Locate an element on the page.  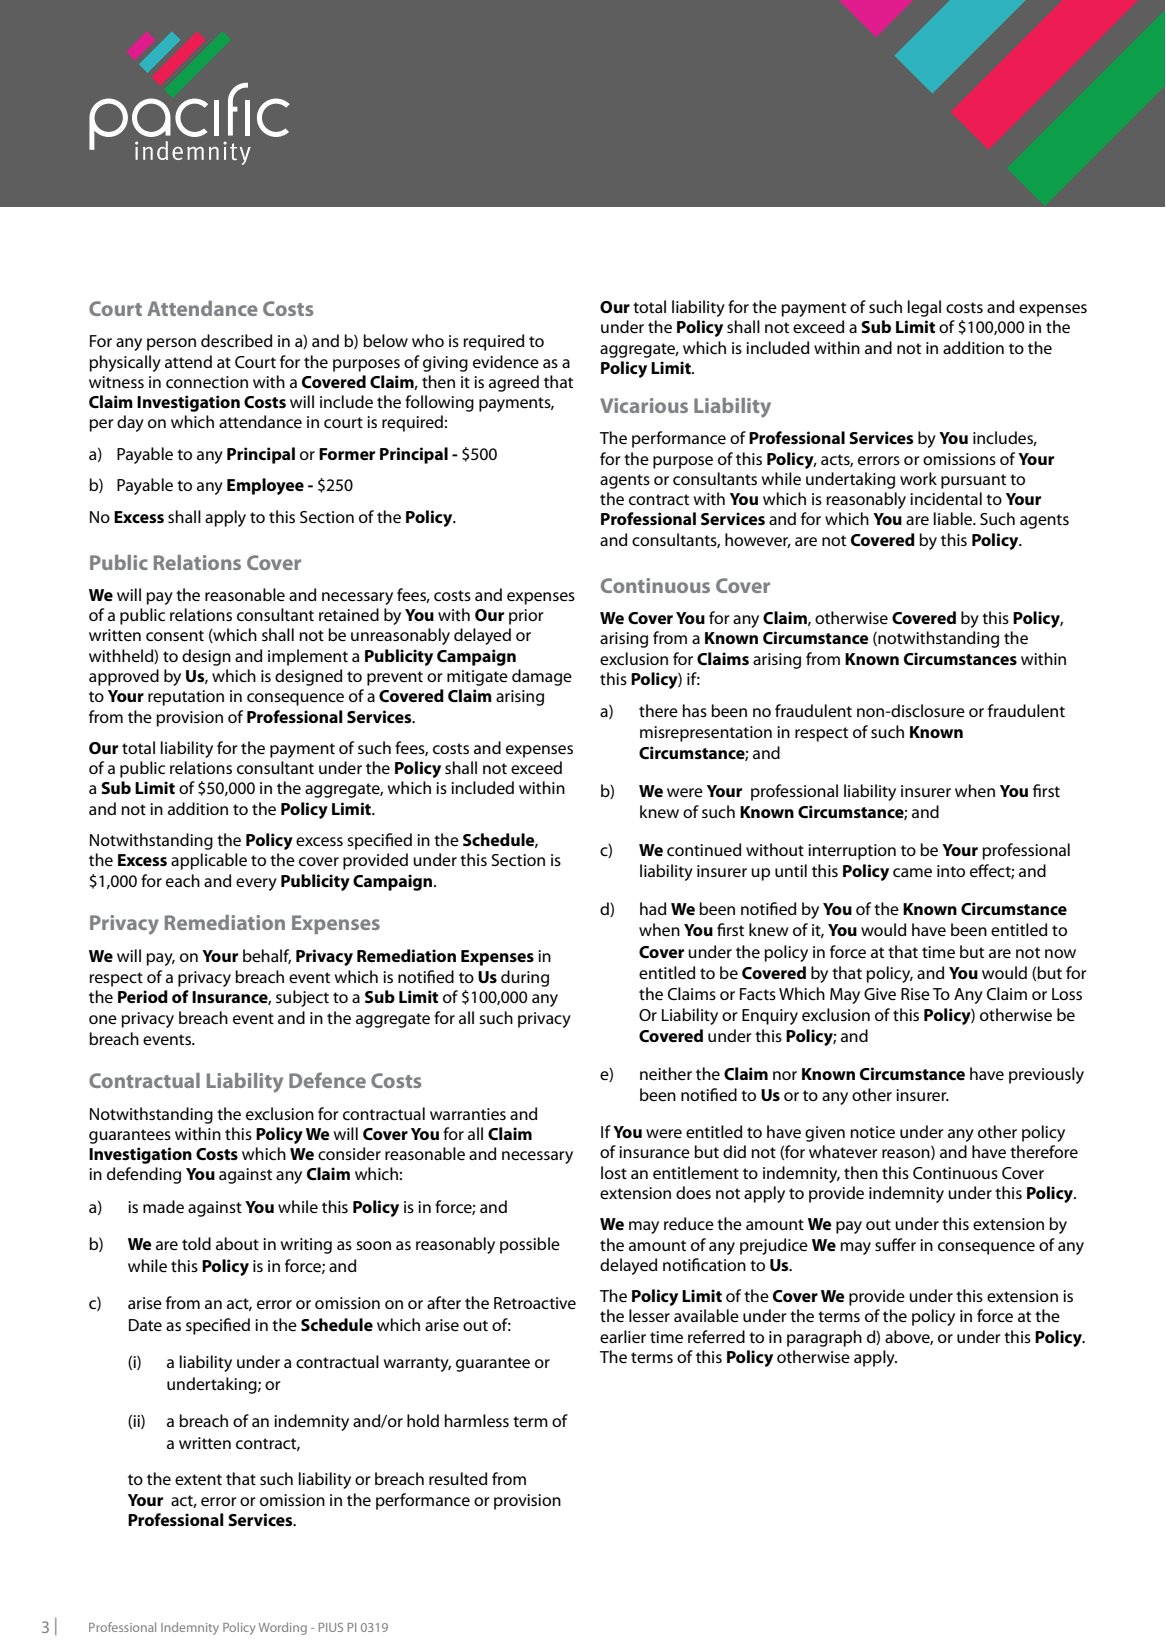
made is located at coordinates (163, 1206).
